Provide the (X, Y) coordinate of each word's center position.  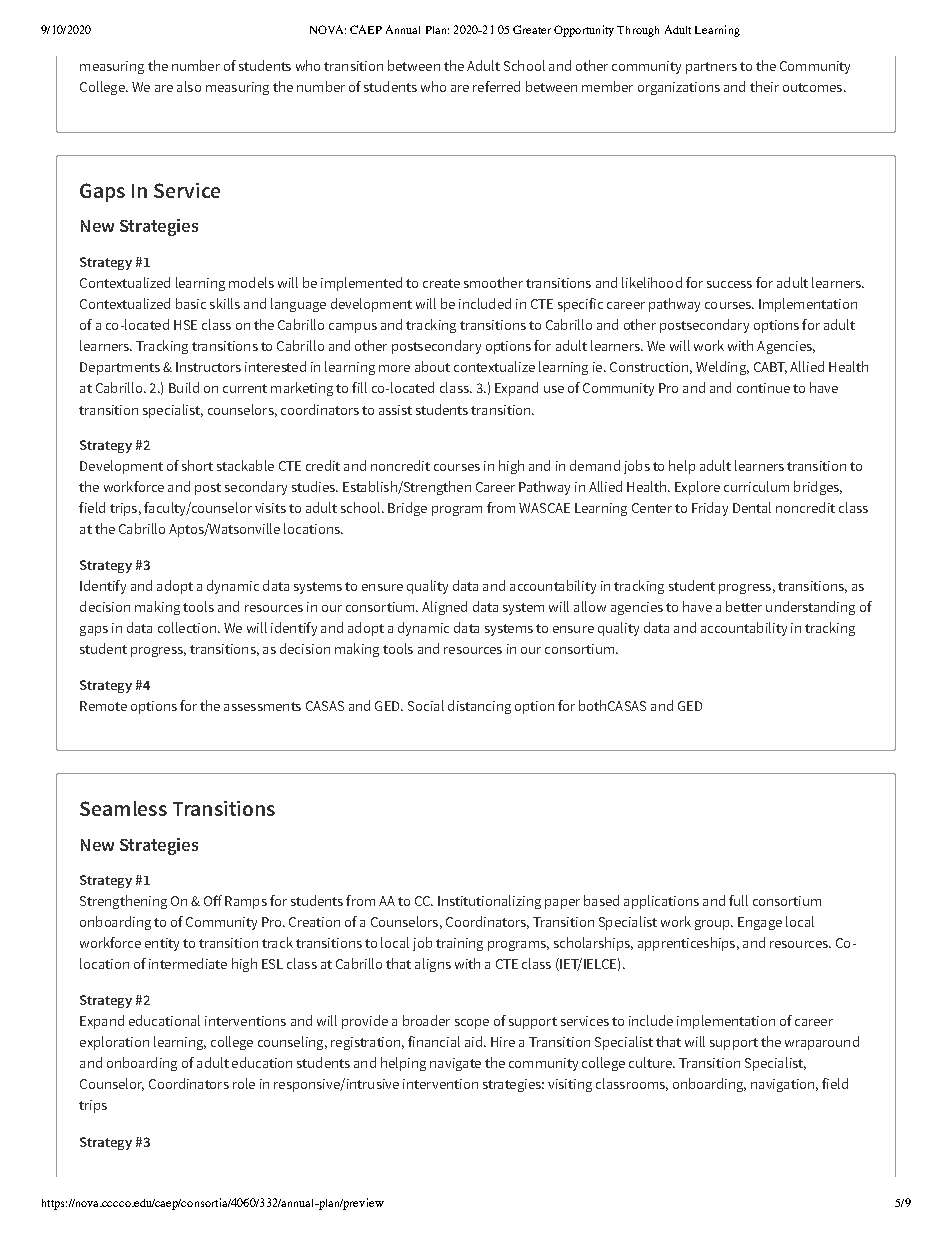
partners (711, 68)
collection (187, 627)
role (244, 1083)
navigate (455, 1064)
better (744, 606)
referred (496, 86)
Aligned (444, 608)
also (189, 86)
